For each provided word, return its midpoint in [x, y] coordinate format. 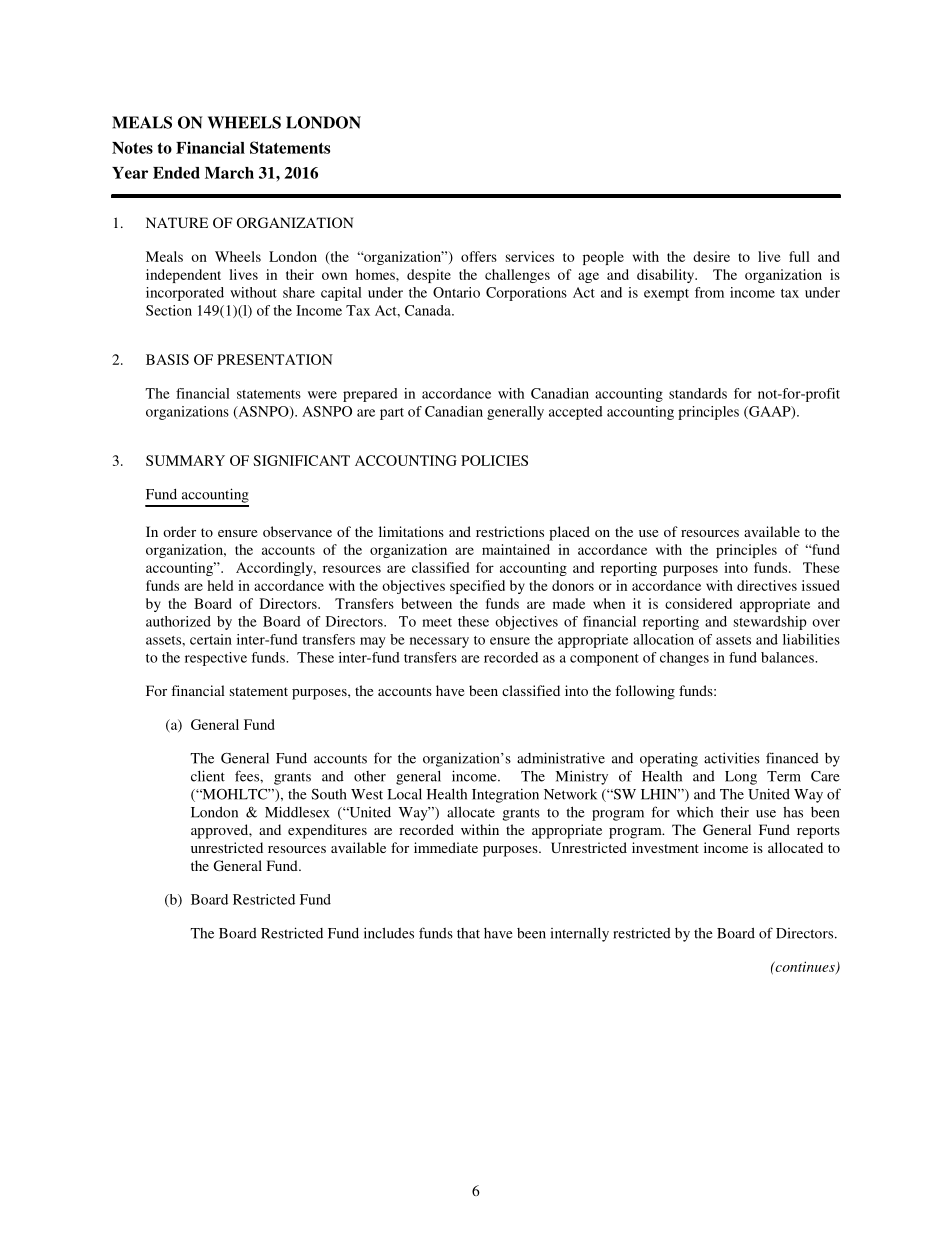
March [229, 173]
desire [711, 256]
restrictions [510, 531]
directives [767, 585]
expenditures [327, 831]
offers [479, 256]
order [179, 531]
